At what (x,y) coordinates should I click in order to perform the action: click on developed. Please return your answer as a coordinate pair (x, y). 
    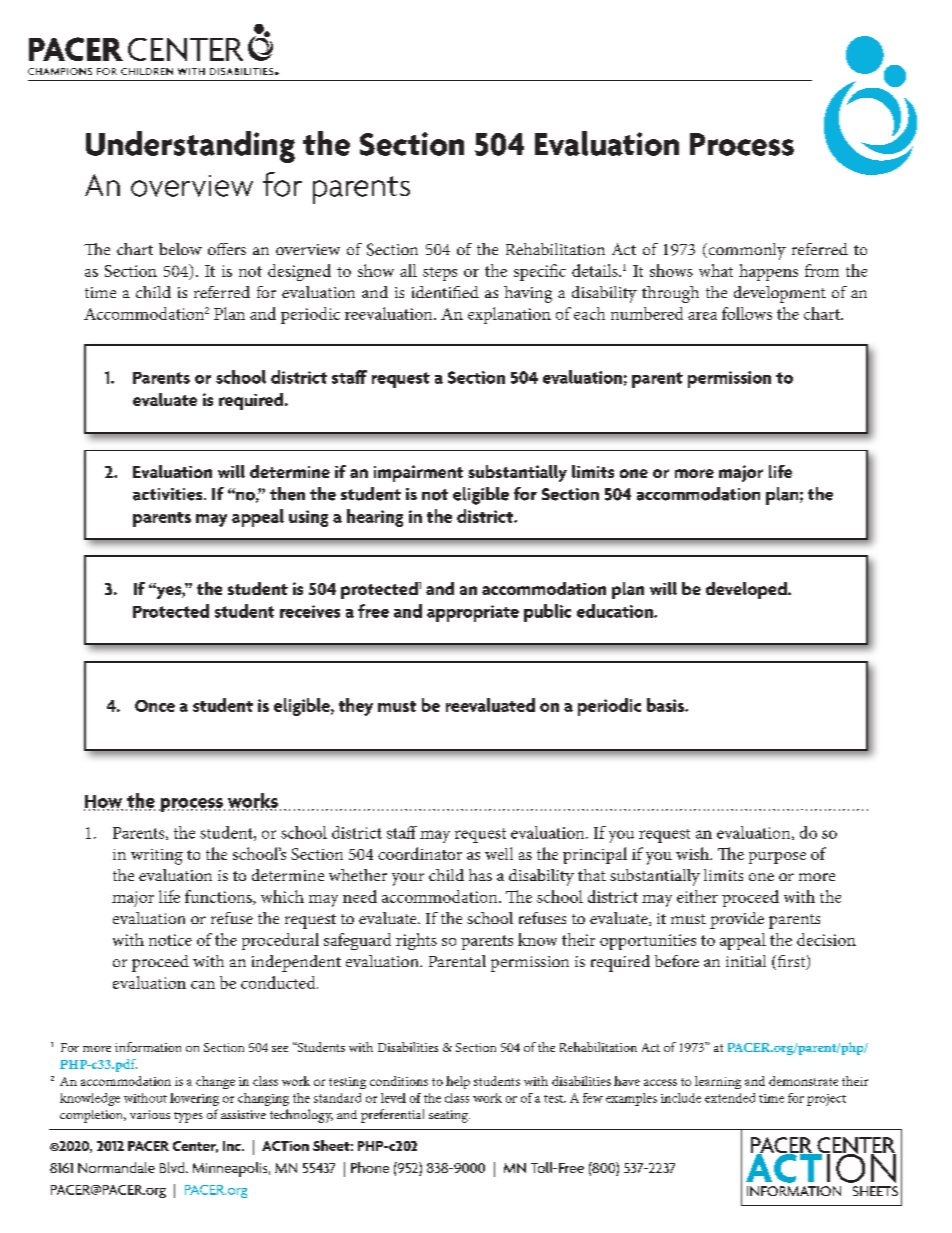
    Looking at the image, I should click on (747, 590).
